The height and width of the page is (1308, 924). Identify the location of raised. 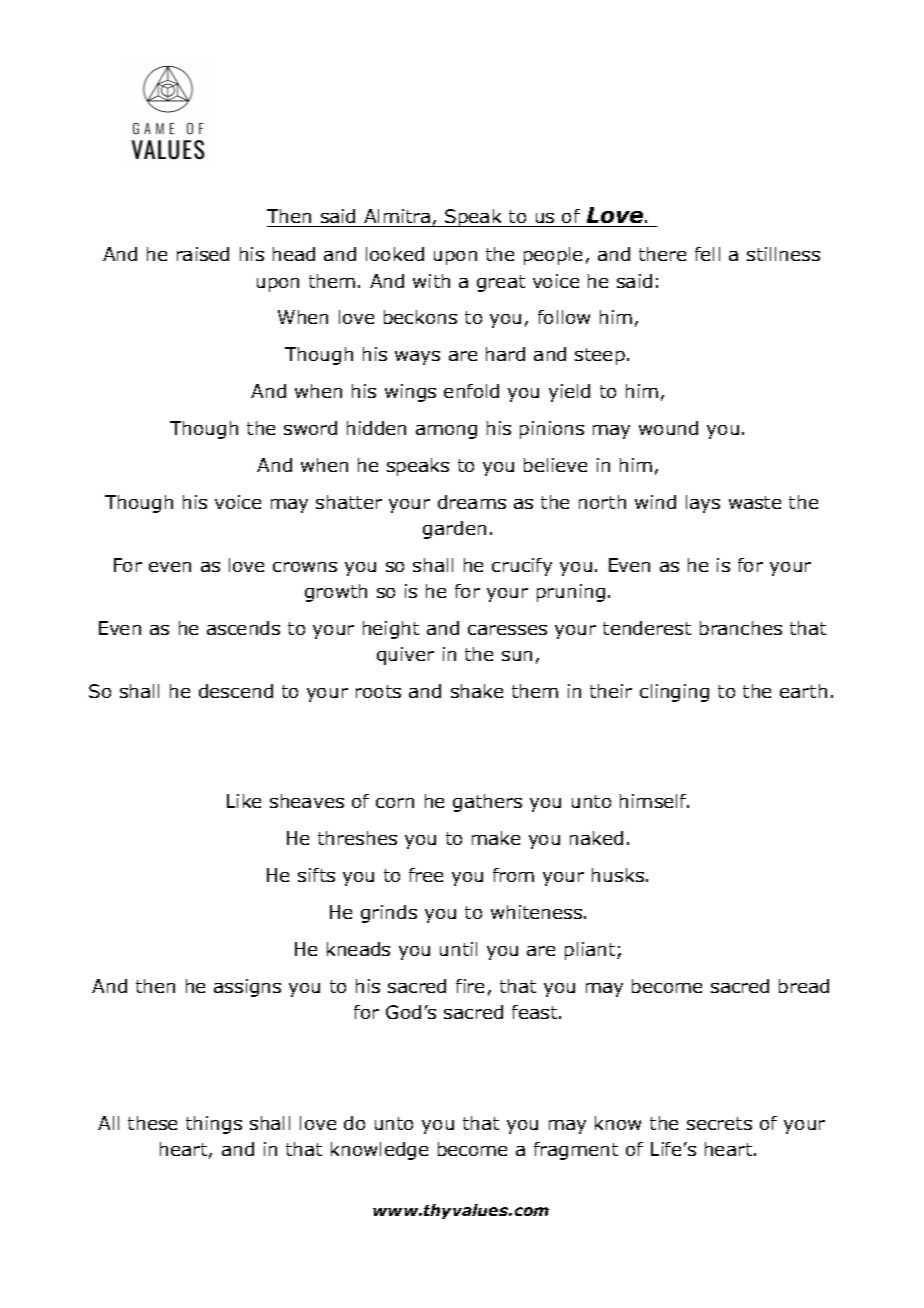
(203, 254).
